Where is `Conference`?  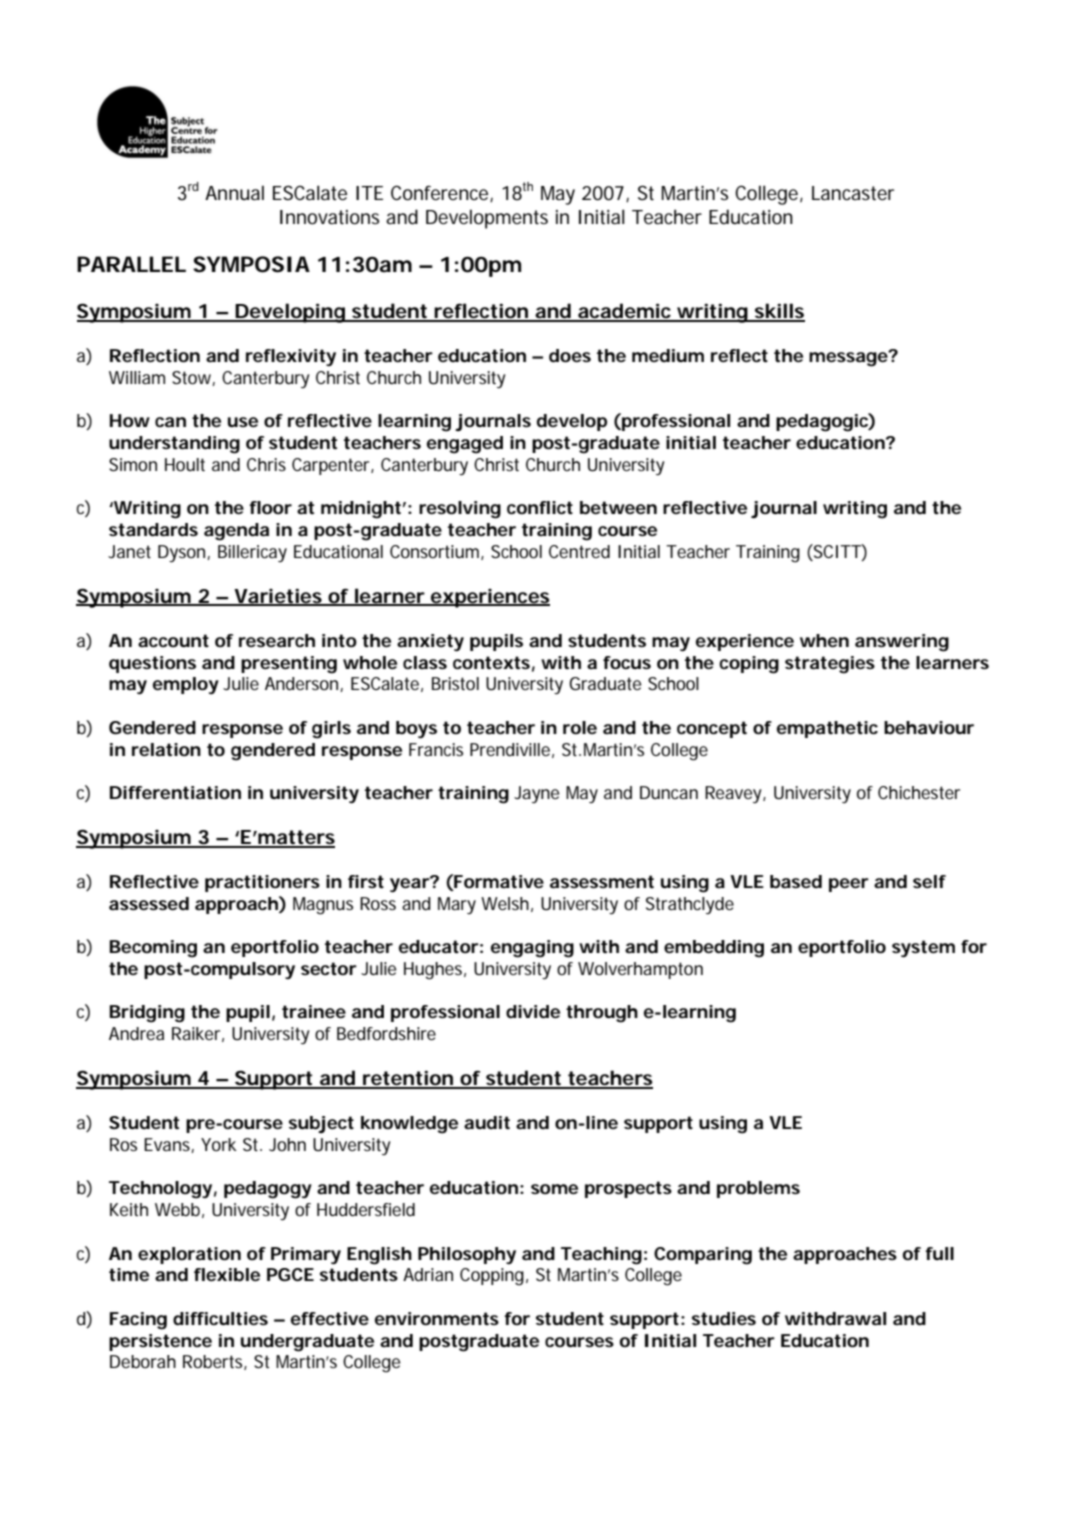
Conference is located at coordinates (441, 193).
